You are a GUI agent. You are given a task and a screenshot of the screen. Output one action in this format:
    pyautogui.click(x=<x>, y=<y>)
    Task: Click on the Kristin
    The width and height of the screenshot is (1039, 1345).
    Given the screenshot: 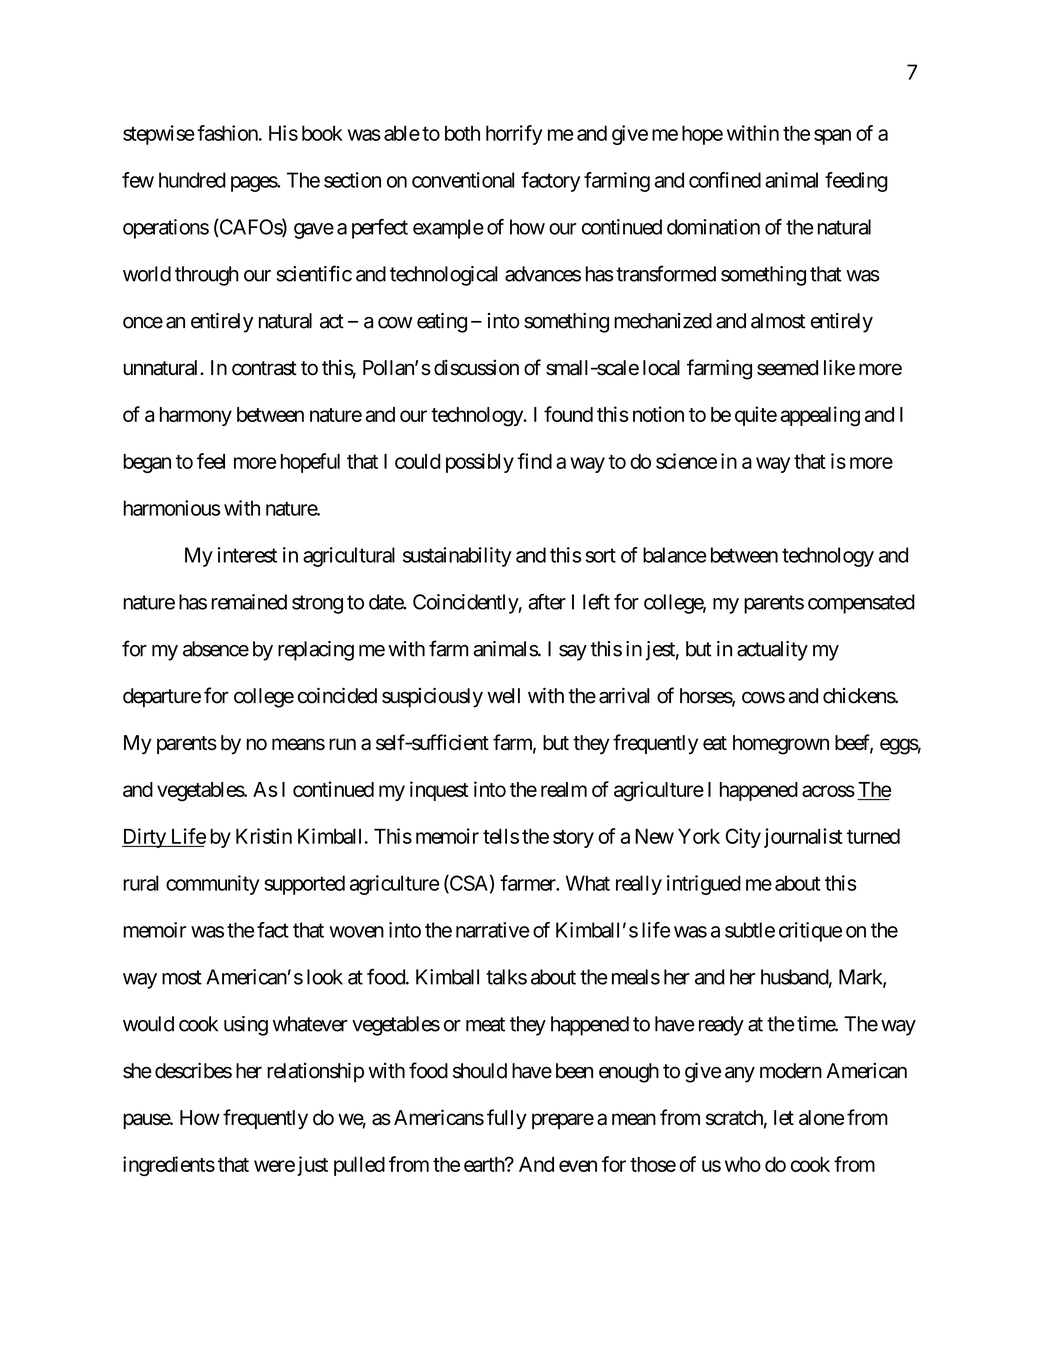 What is the action you would take?
    pyautogui.click(x=264, y=836)
